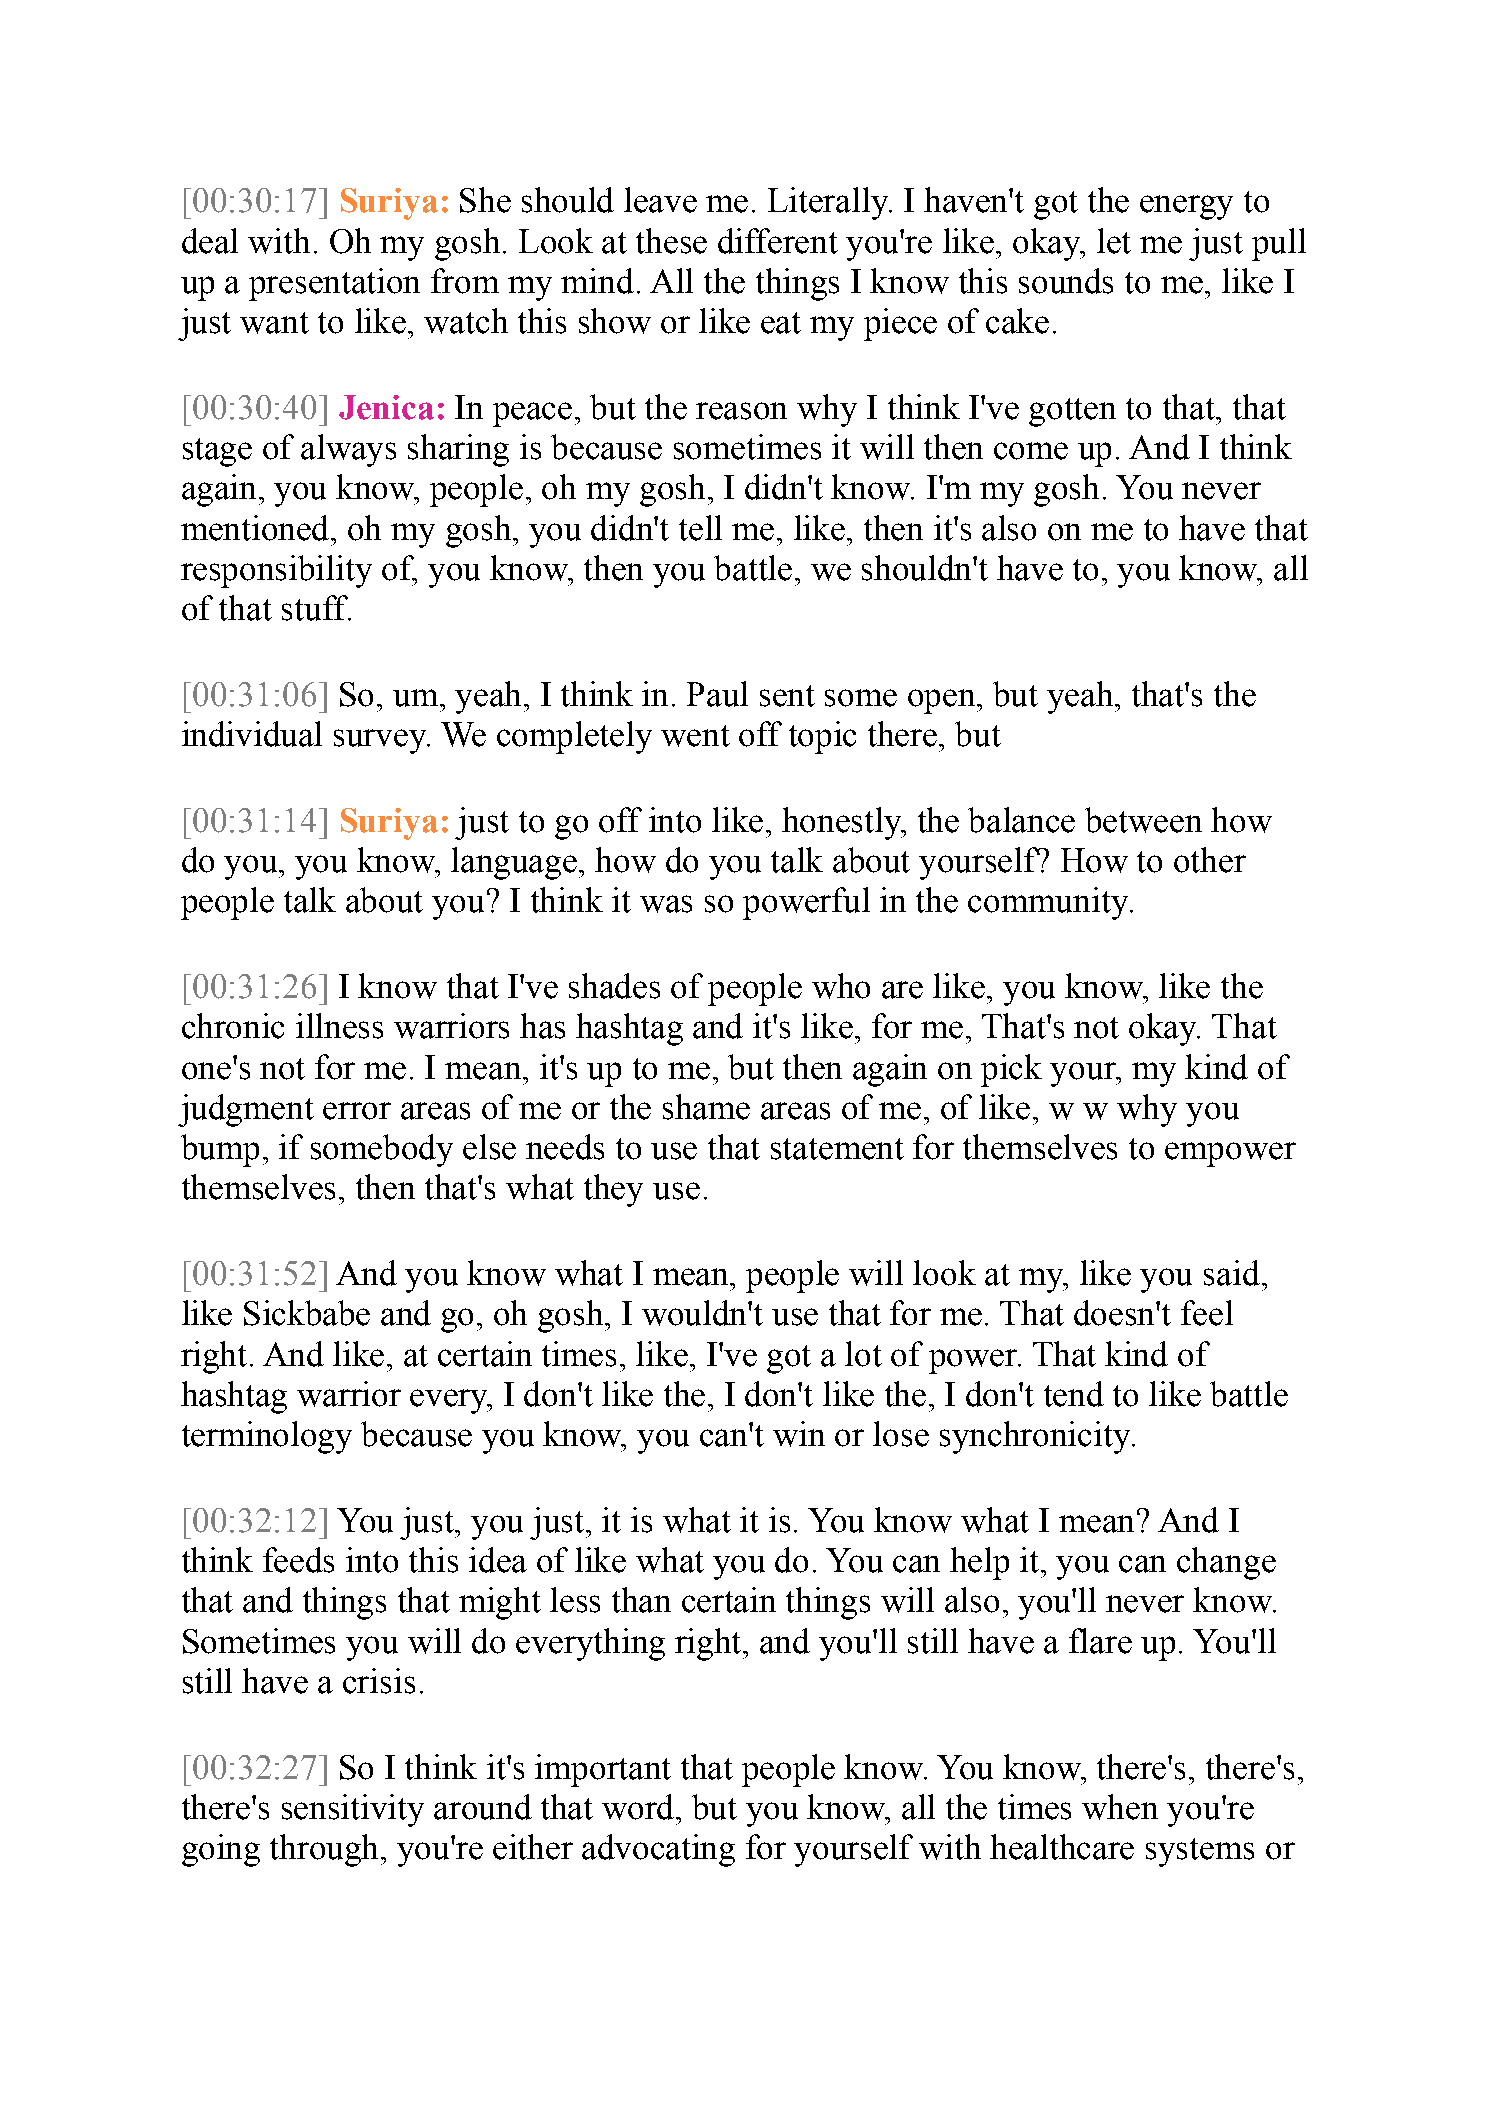  What do you see at coordinates (353, 1810) in the screenshot?
I see `sensitivity` at bounding box center [353, 1810].
